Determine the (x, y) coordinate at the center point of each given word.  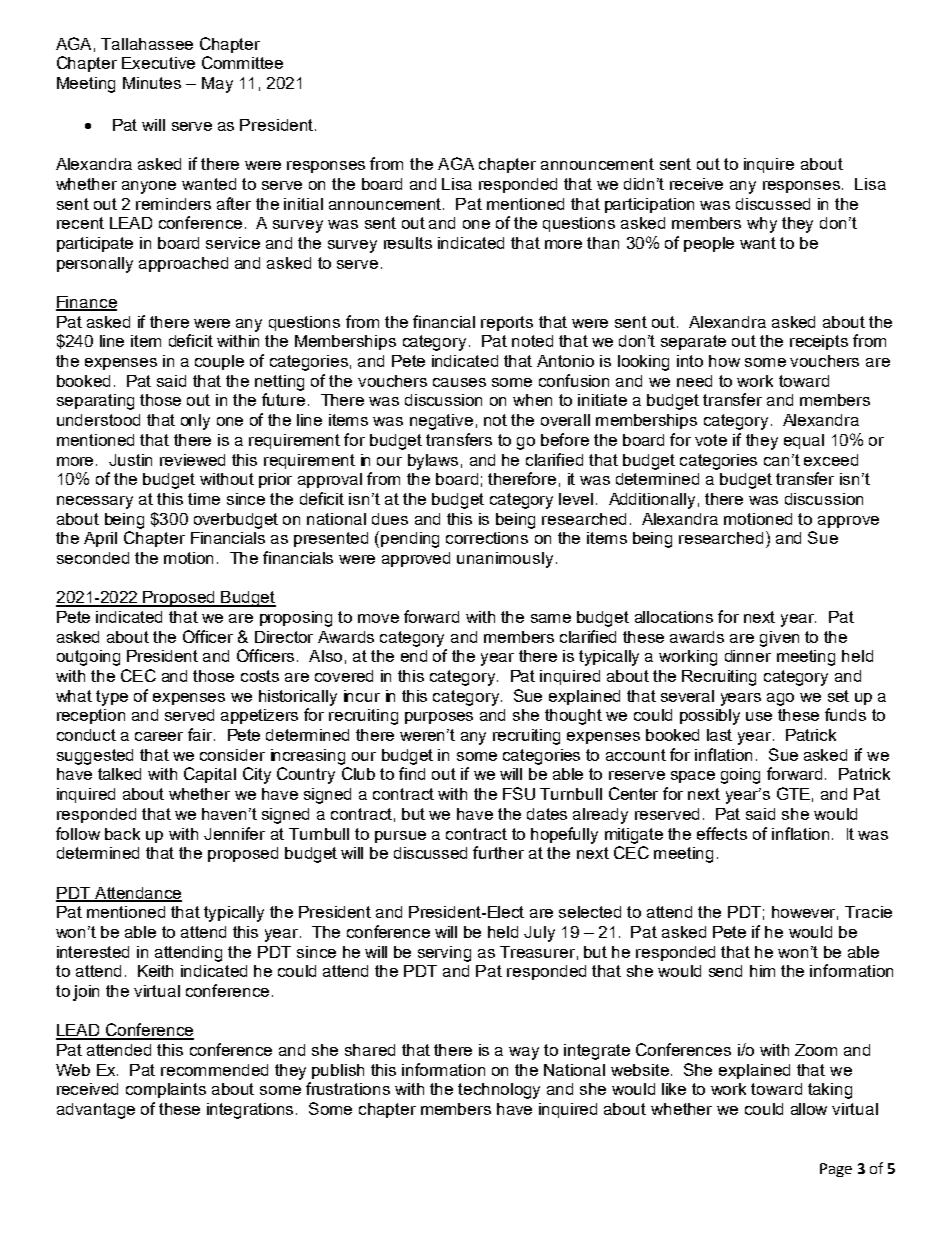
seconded (93, 558)
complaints (166, 1090)
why (762, 225)
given (779, 639)
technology (499, 1091)
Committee (242, 62)
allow (809, 1109)
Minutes (152, 83)
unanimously (505, 560)
